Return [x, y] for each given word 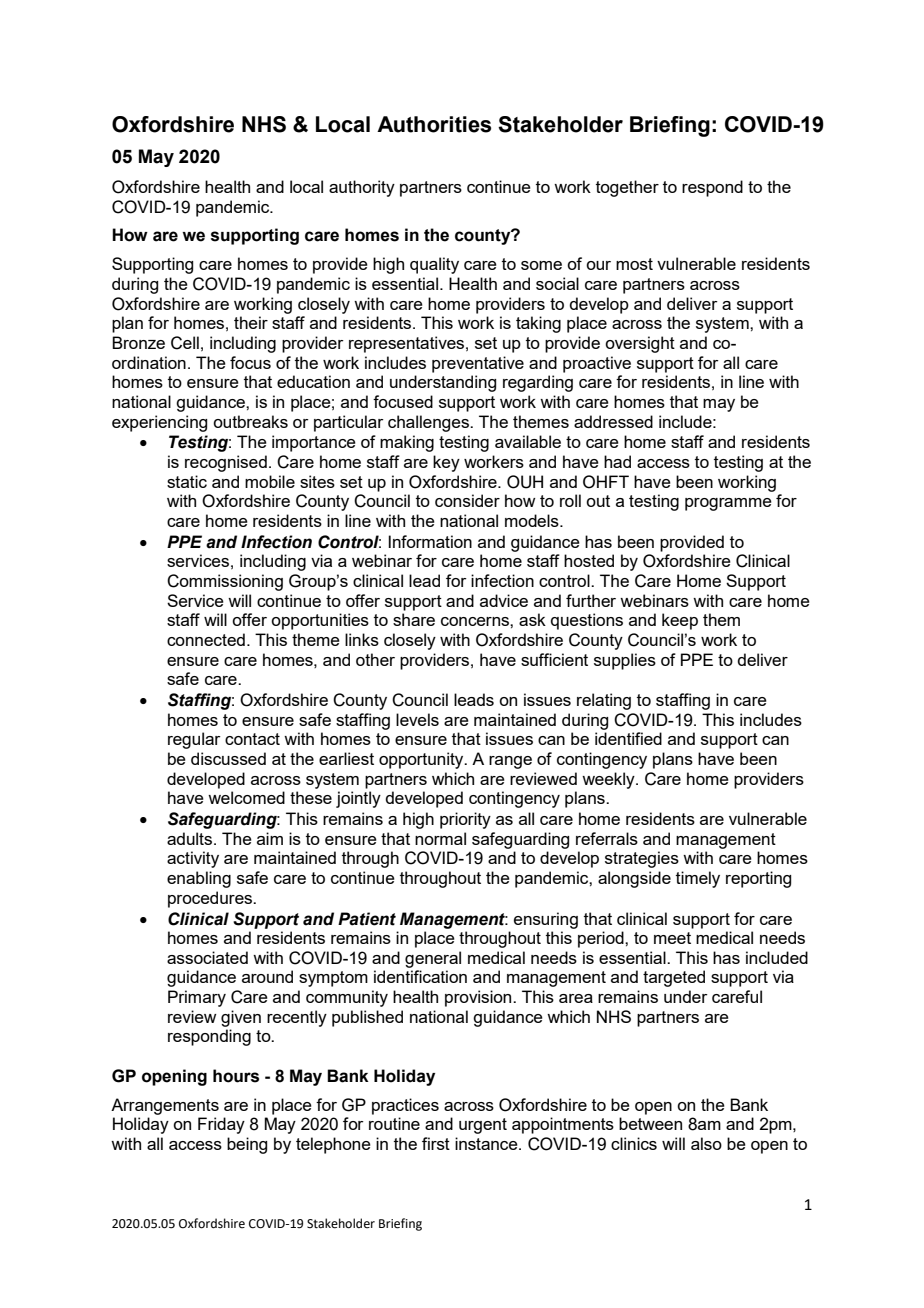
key [446, 463]
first [436, 1143]
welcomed [246, 797]
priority [465, 820]
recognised [226, 463]
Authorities [434, 124]
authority [362, 188]
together [627, 188]
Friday [221, 1125]
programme [728, 504]
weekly [609, 780]
